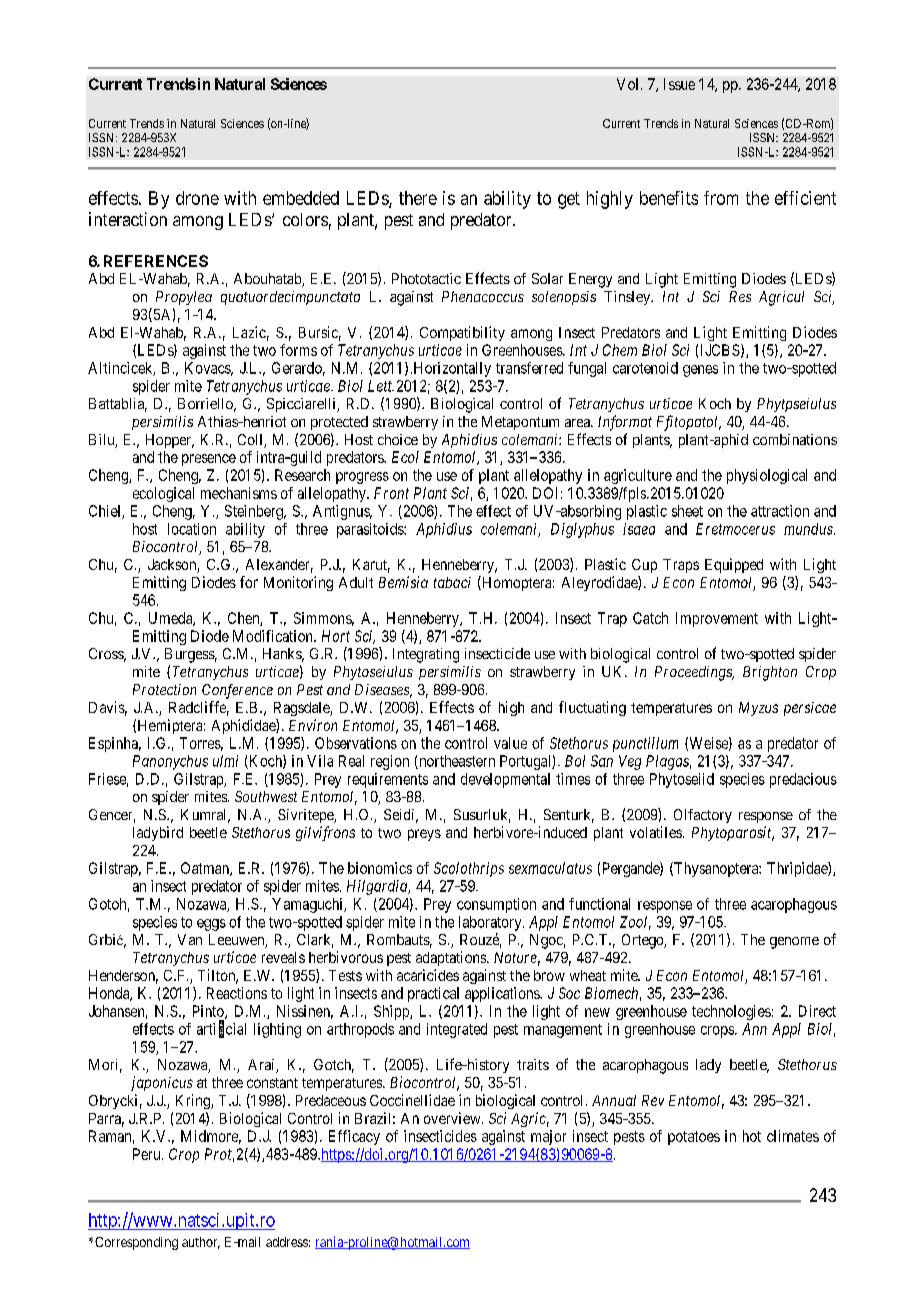 The height and width of the screenshot is (1308, 924). I want to click on Brighton, so click(770, 673).
